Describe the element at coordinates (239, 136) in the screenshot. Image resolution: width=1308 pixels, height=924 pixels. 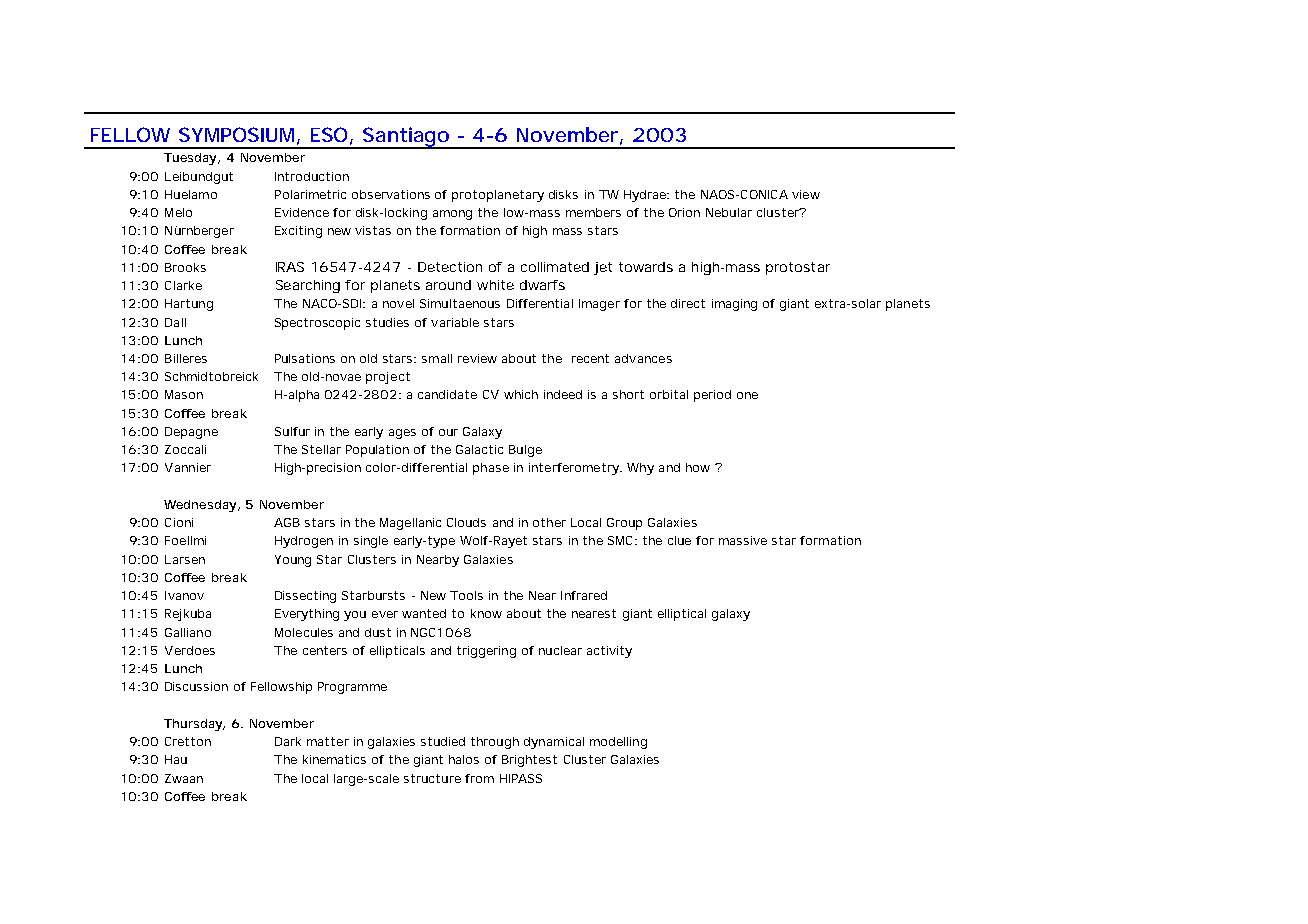
I see `SYMPOSIUM` at that location.
